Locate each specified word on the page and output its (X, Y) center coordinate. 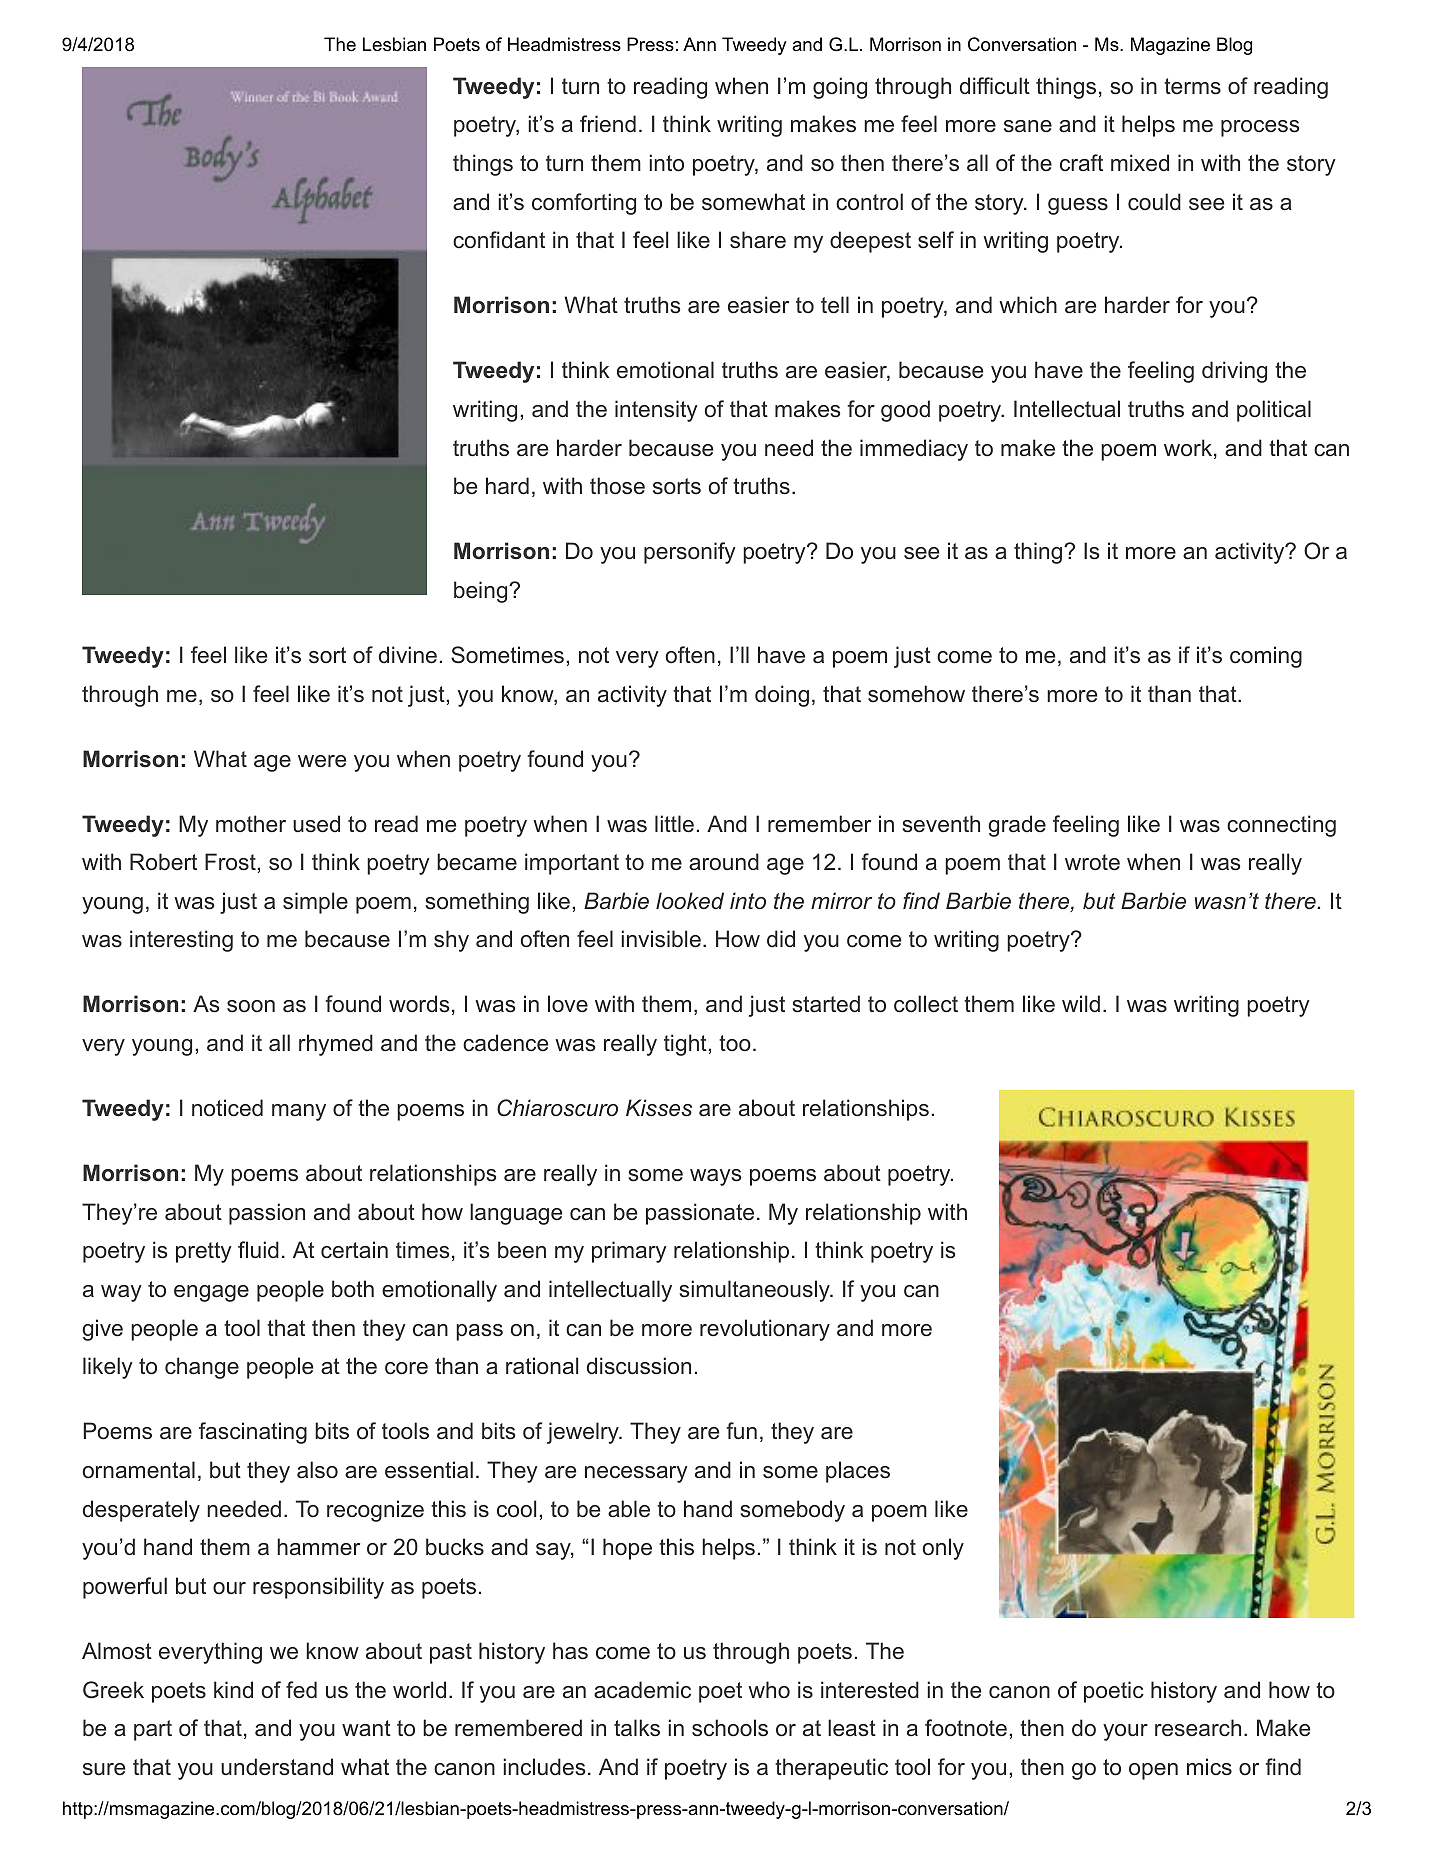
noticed (227, 1108)
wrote (1092, 862)
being (482, 592)
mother (251, 823)
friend (608, 124)
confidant (499, 239)
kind (233, 1689)
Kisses (659, 1108)
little (674, 824)
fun (742, 1430)
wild (1081, 1003)
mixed (1140, 163)
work (1188, 448)
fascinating (253, 1433)
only (943, 1549)
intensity (656, 411)
